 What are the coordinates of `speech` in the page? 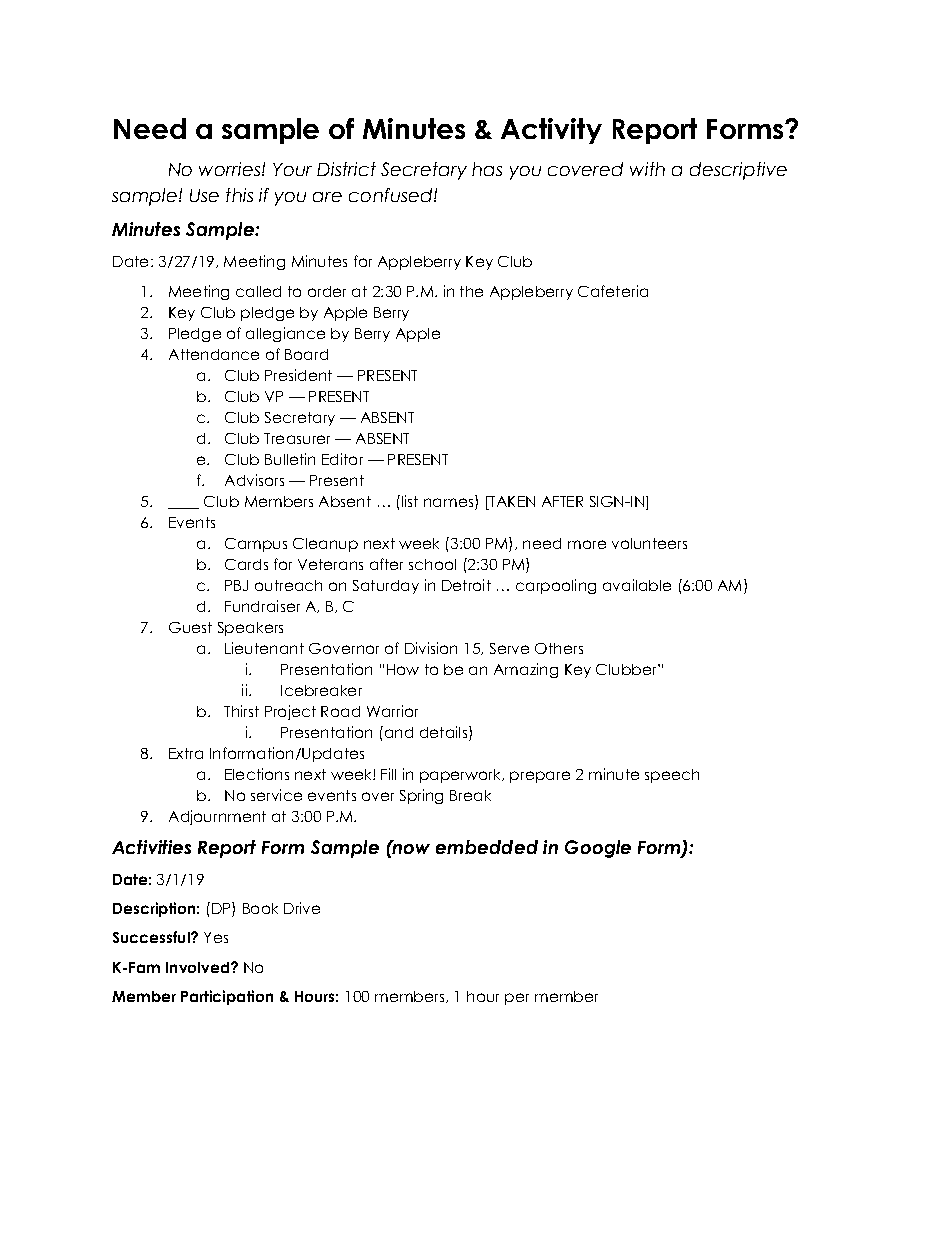 It's located at (672, 776).
